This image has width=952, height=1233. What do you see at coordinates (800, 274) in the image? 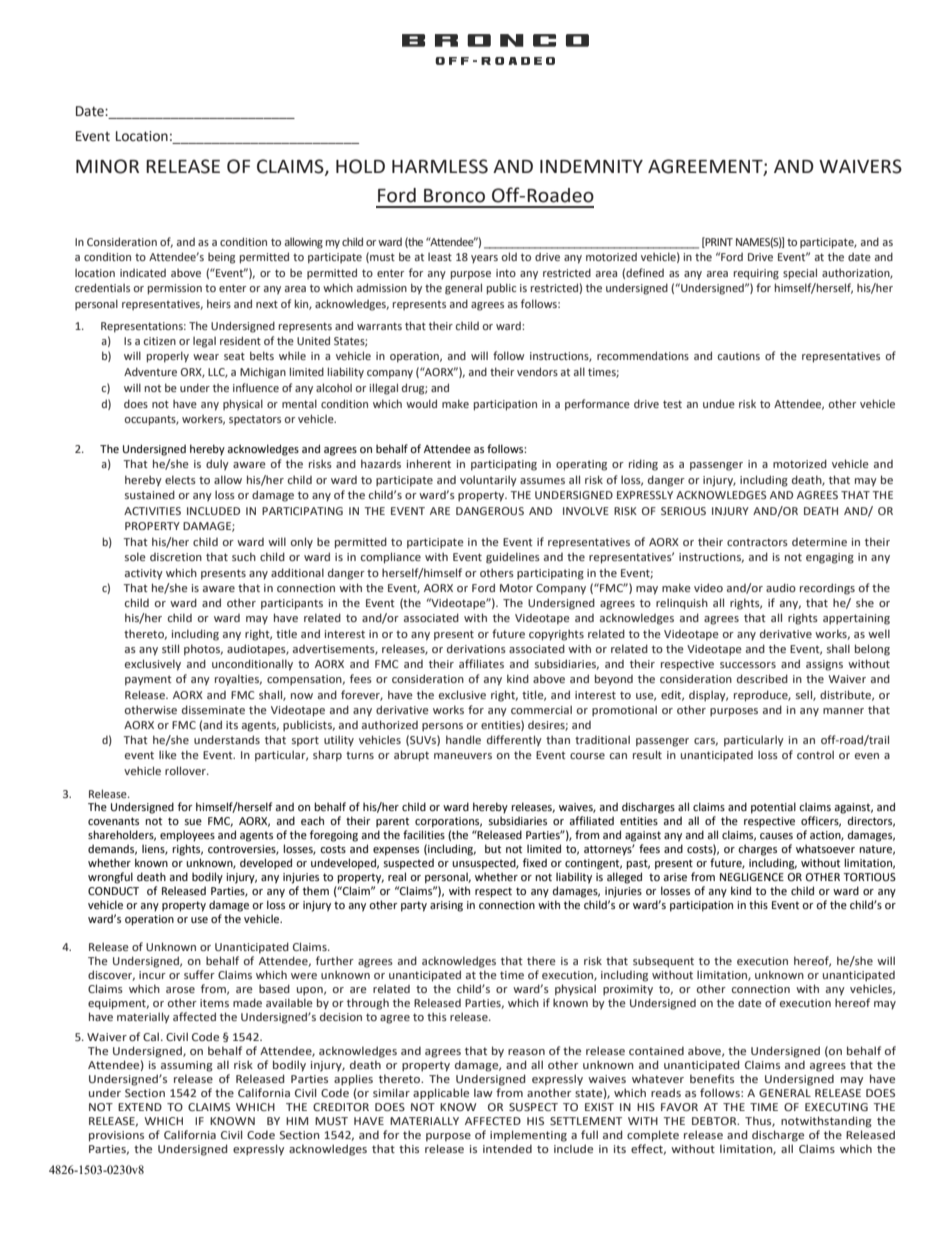
I see `special` at bounding box center [800, 274].
